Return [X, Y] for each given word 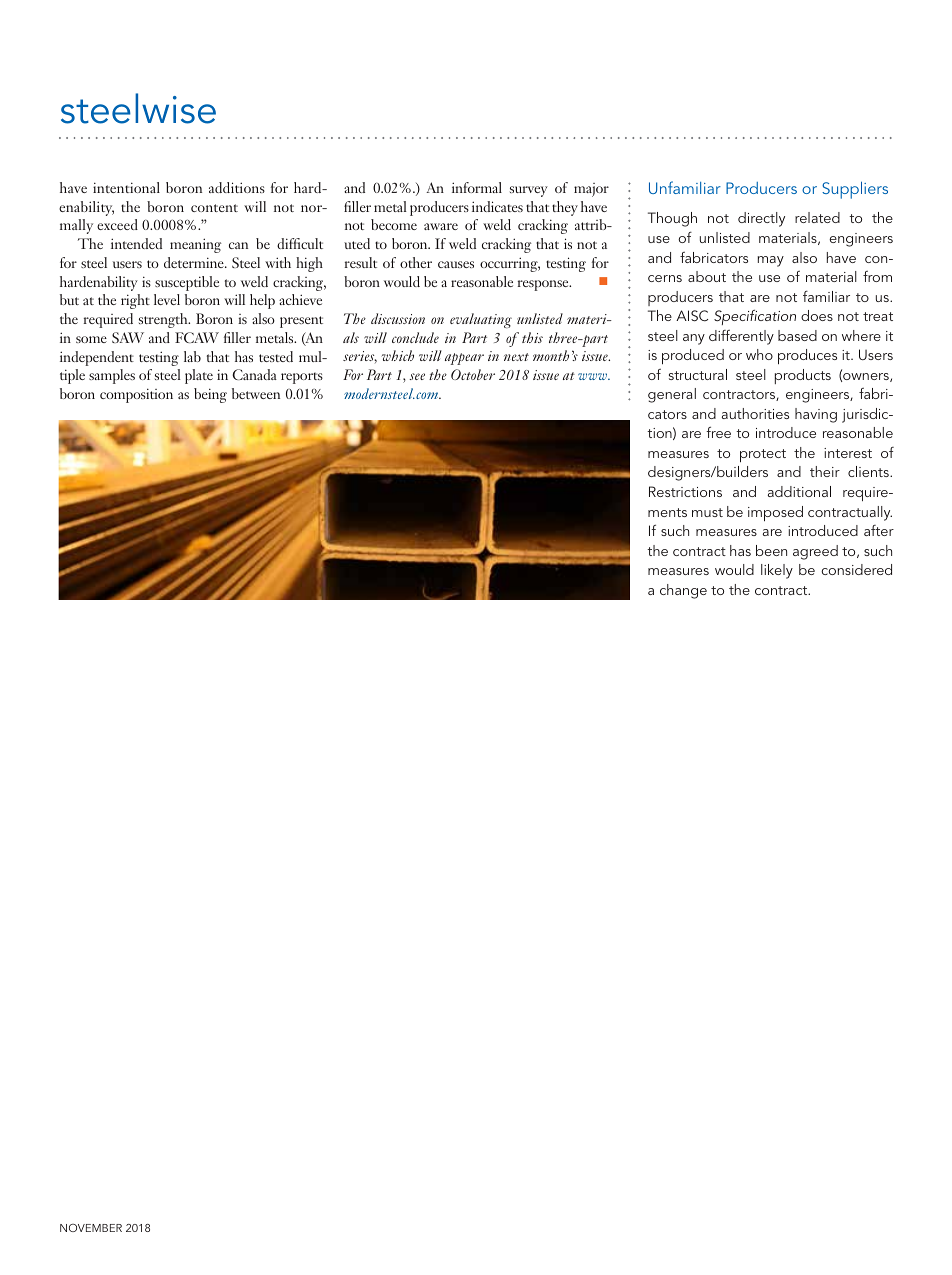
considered [856, 569]
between [256, 393]
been [771, 550]
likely [777, 571]
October [473, 374]
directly [761, 219]
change [683, 591]
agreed [815, 552]
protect [763, 455]
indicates [497, 206]
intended [136, 243]
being [210, 395]
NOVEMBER [91, 1228]
